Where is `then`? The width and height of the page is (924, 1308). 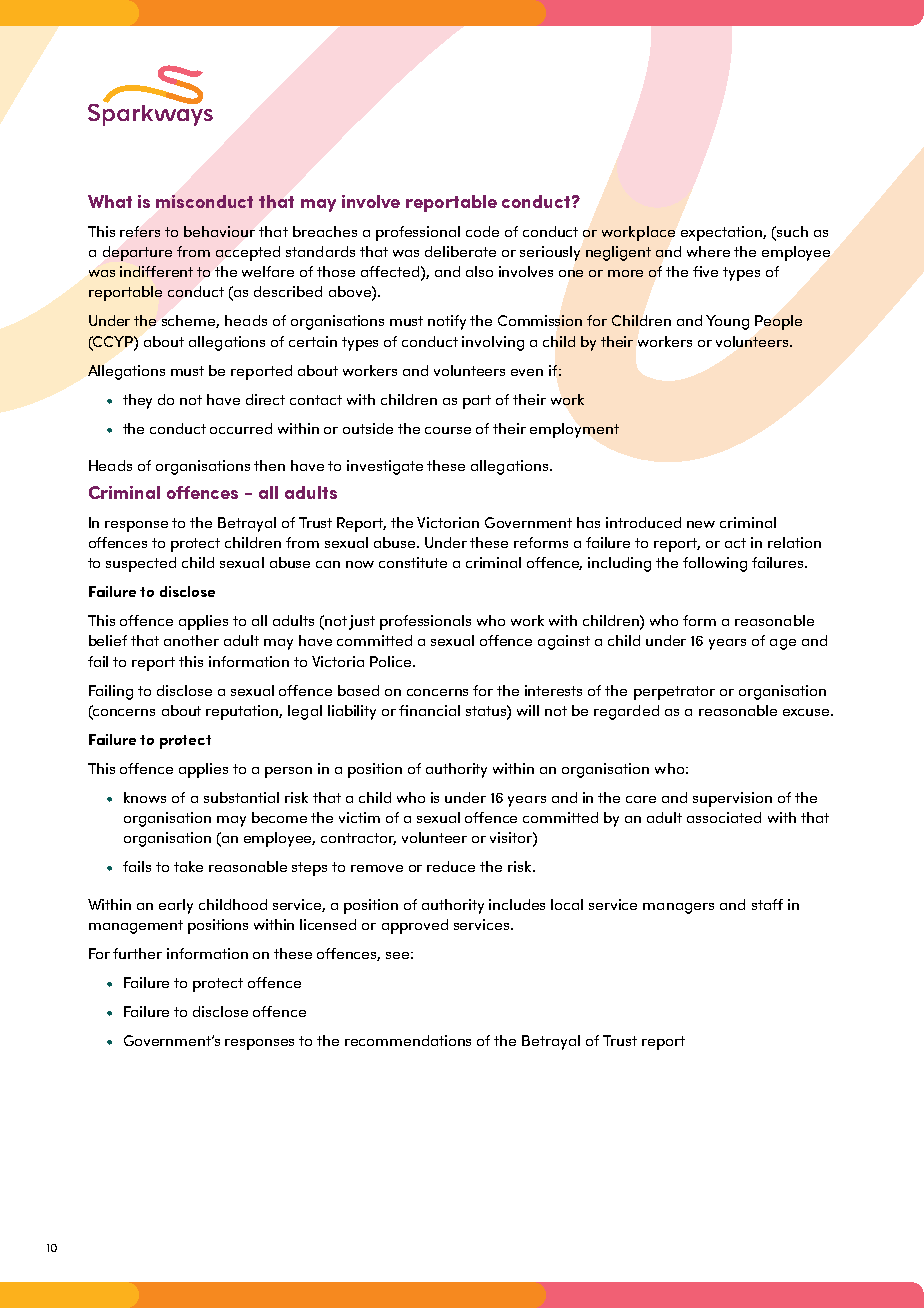
then is located at coordinates (269, 465).
